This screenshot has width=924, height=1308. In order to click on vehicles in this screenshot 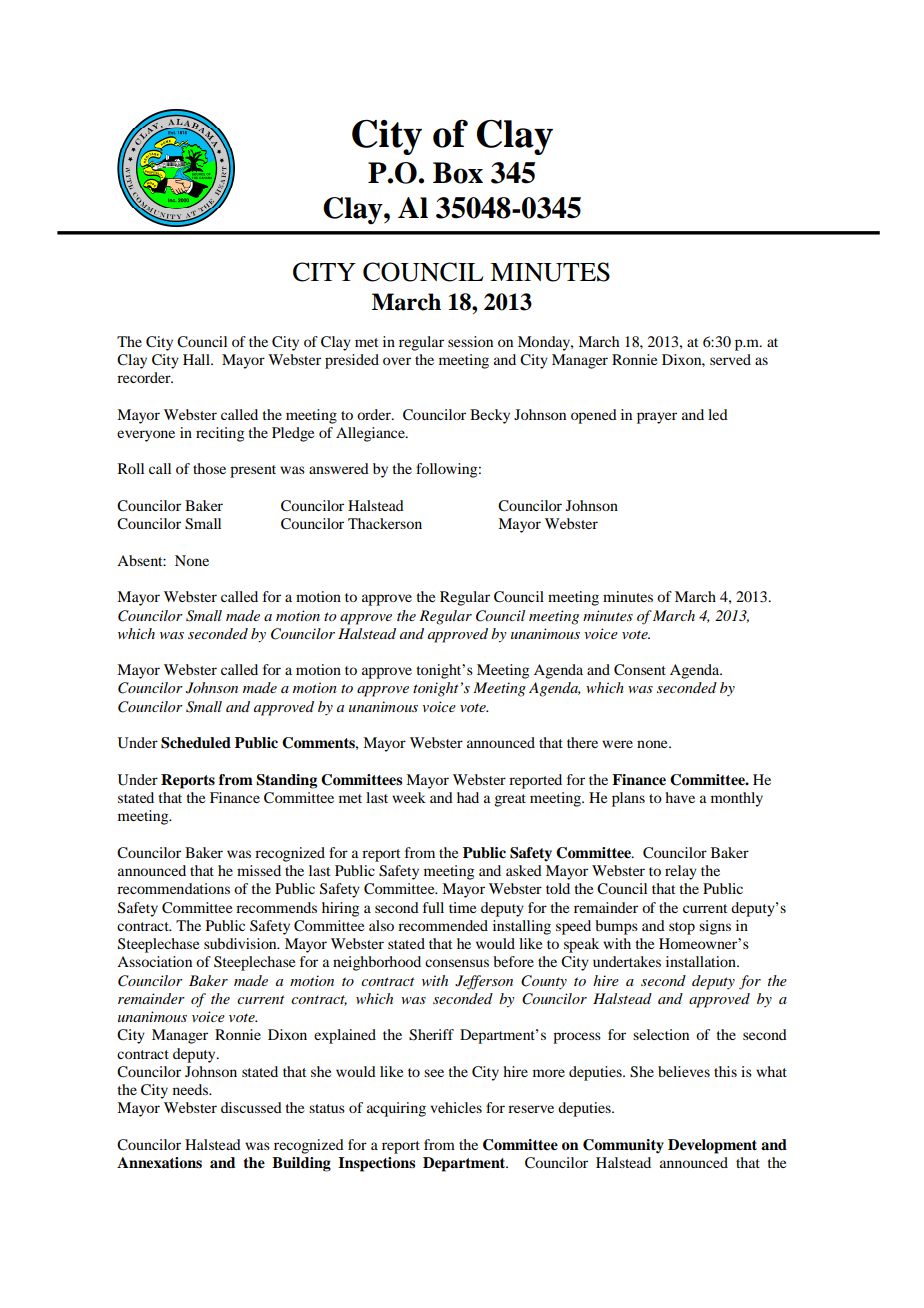, I will do `click(456, 1107)`.
